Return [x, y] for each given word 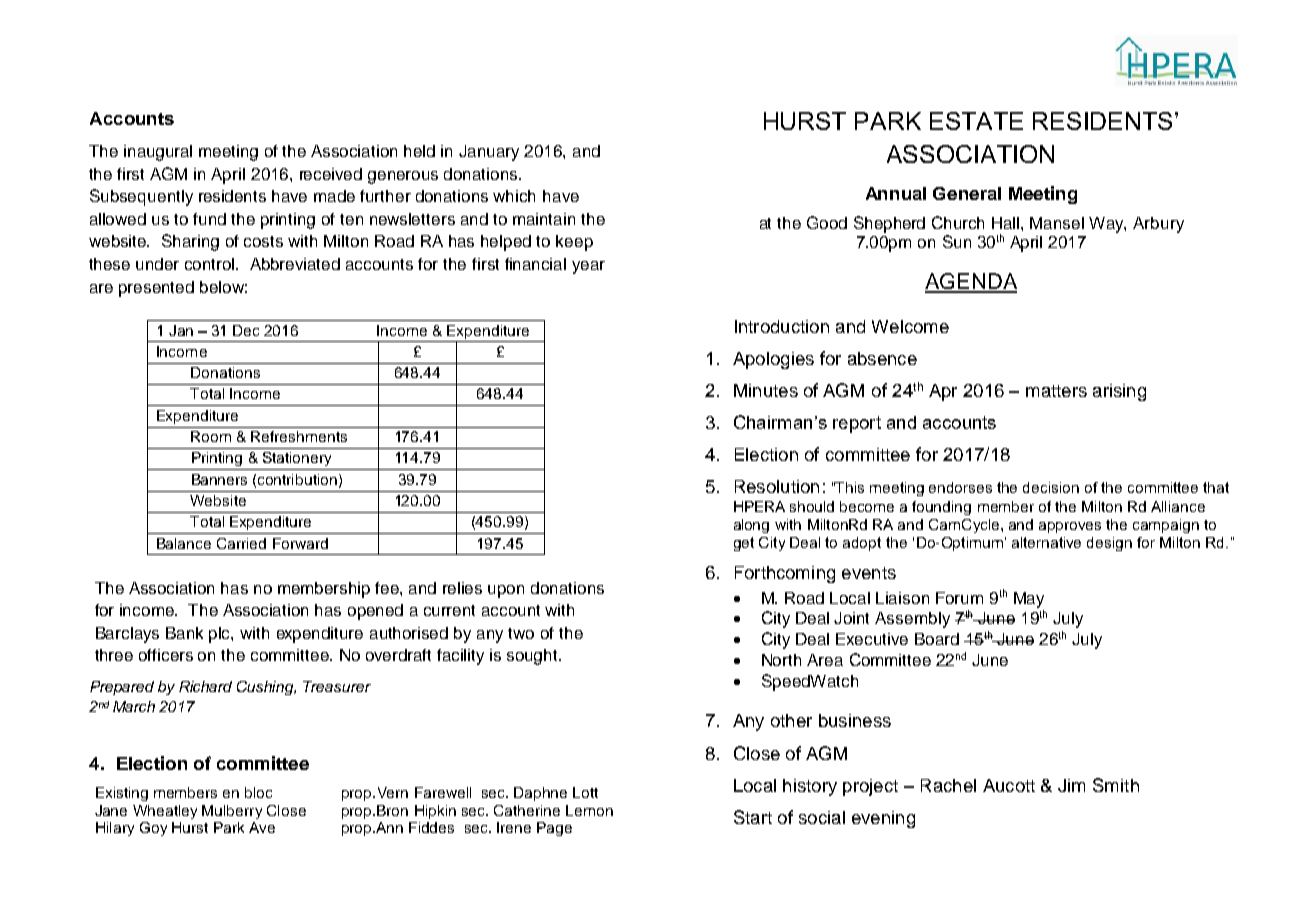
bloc [258, 792]
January [489, 153]
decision [1051, 487]
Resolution [777, 486]
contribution [297, 479]
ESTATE [976, 121]
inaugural [158, 153]
